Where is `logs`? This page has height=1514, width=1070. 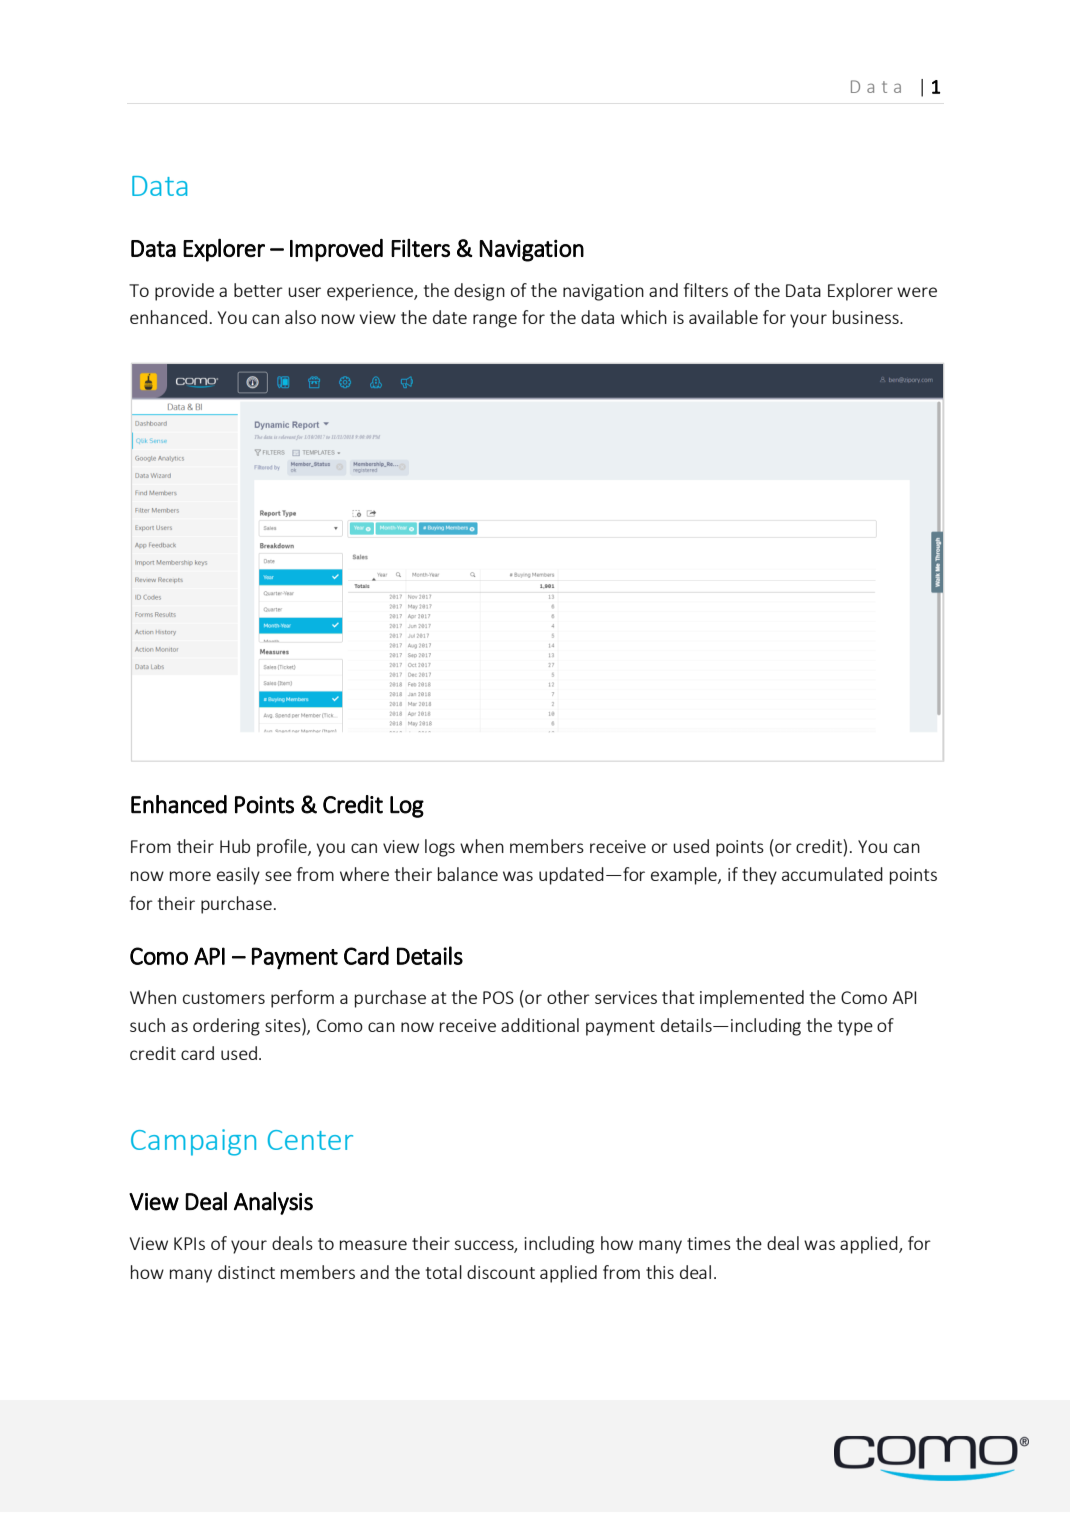
logs is located at coordinates (440, 848).
